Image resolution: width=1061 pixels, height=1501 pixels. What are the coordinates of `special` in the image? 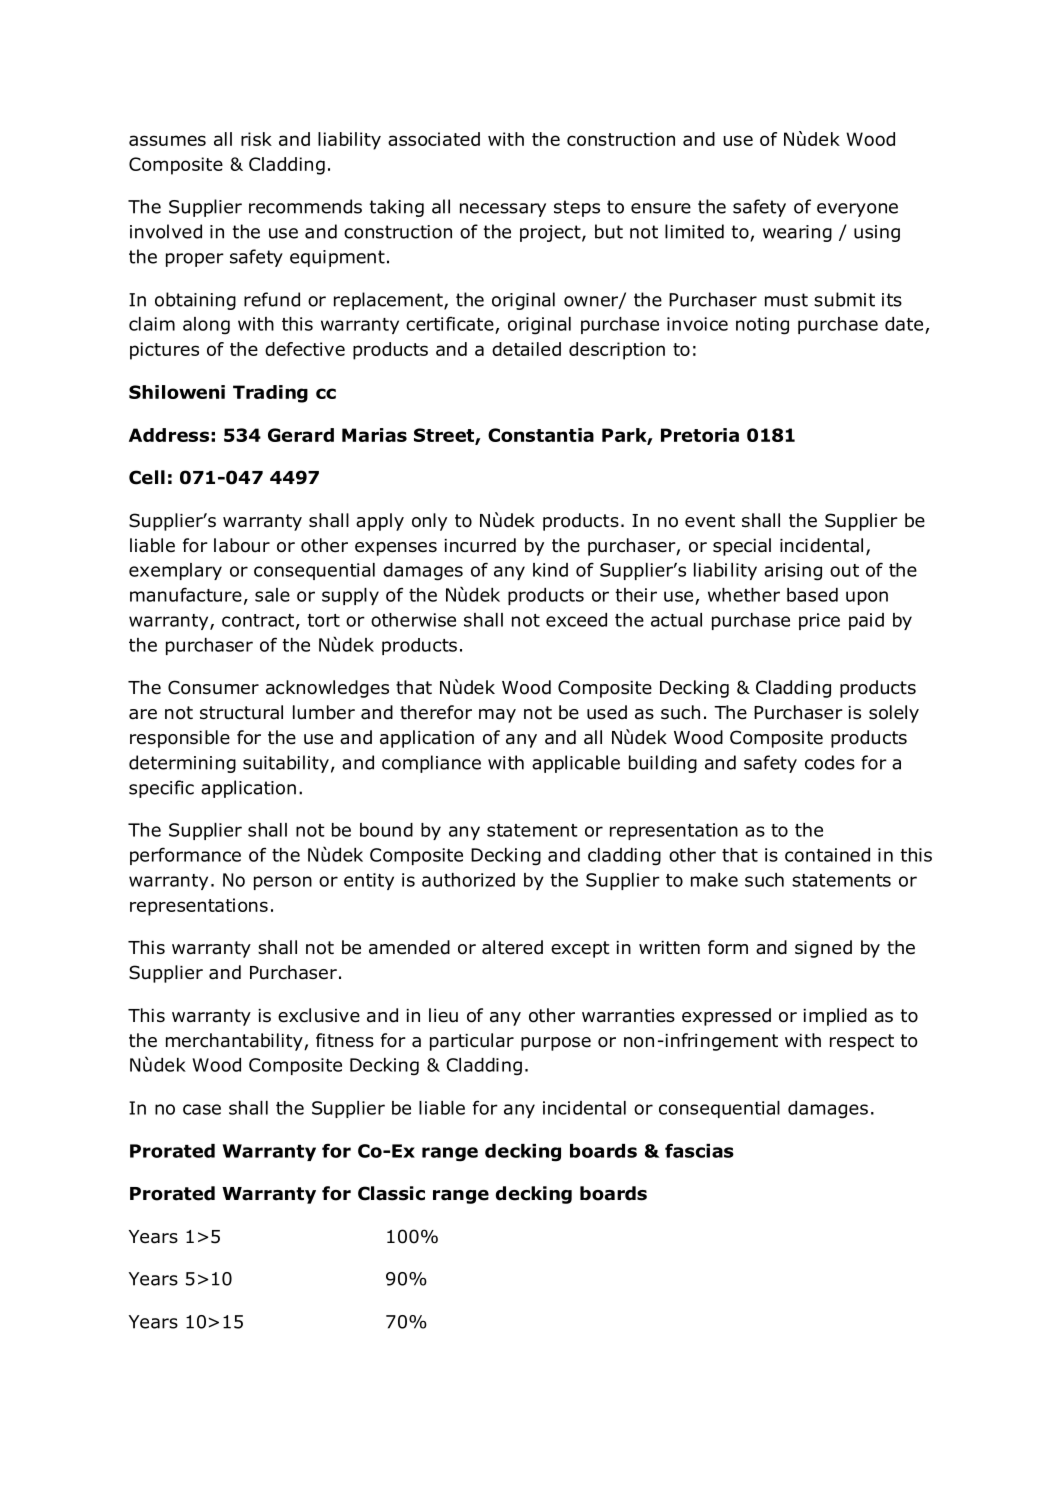 It's located at (742, 547).
